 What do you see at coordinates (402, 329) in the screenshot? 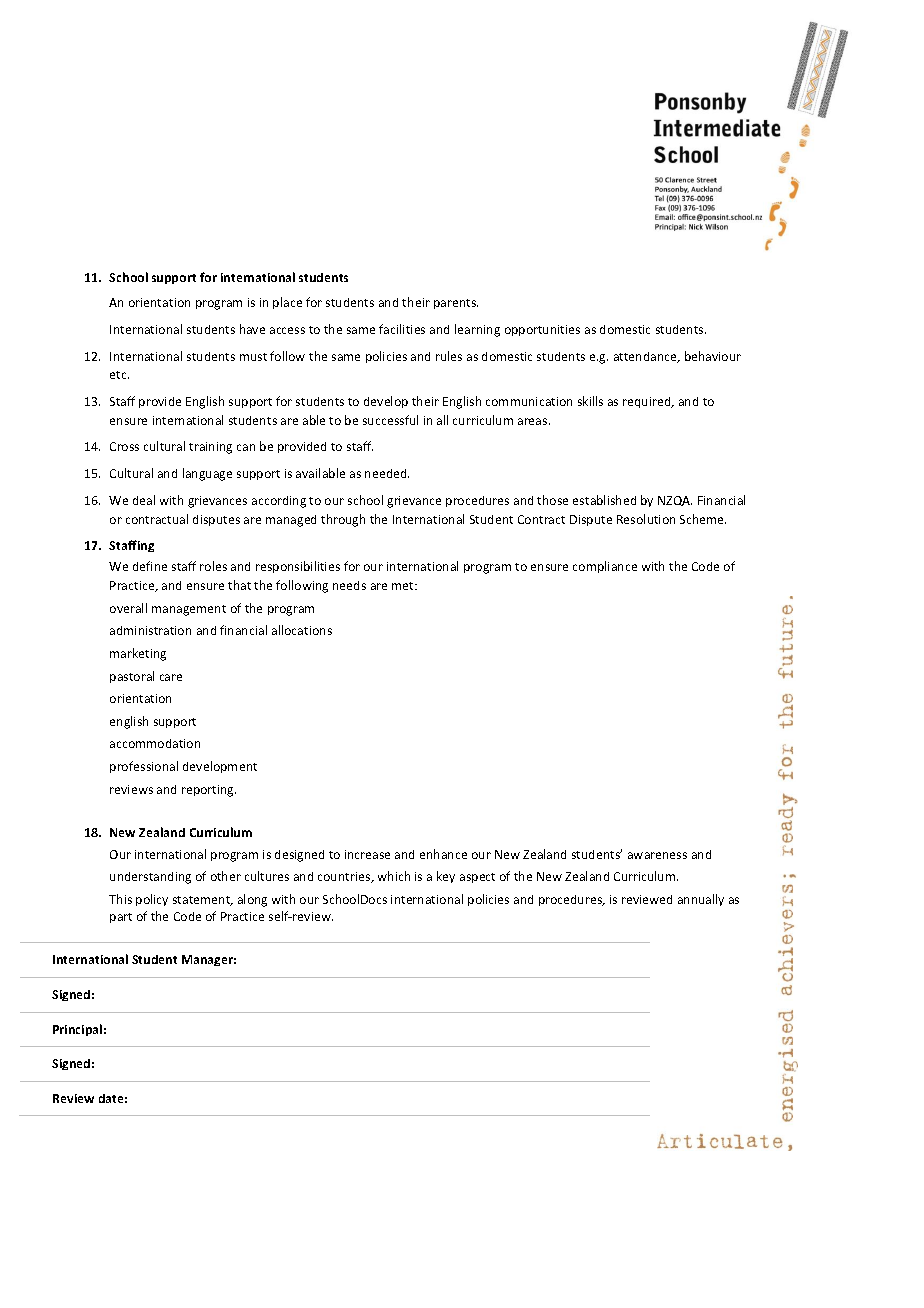
I see `facilities` at bounding box center [402, 329].
